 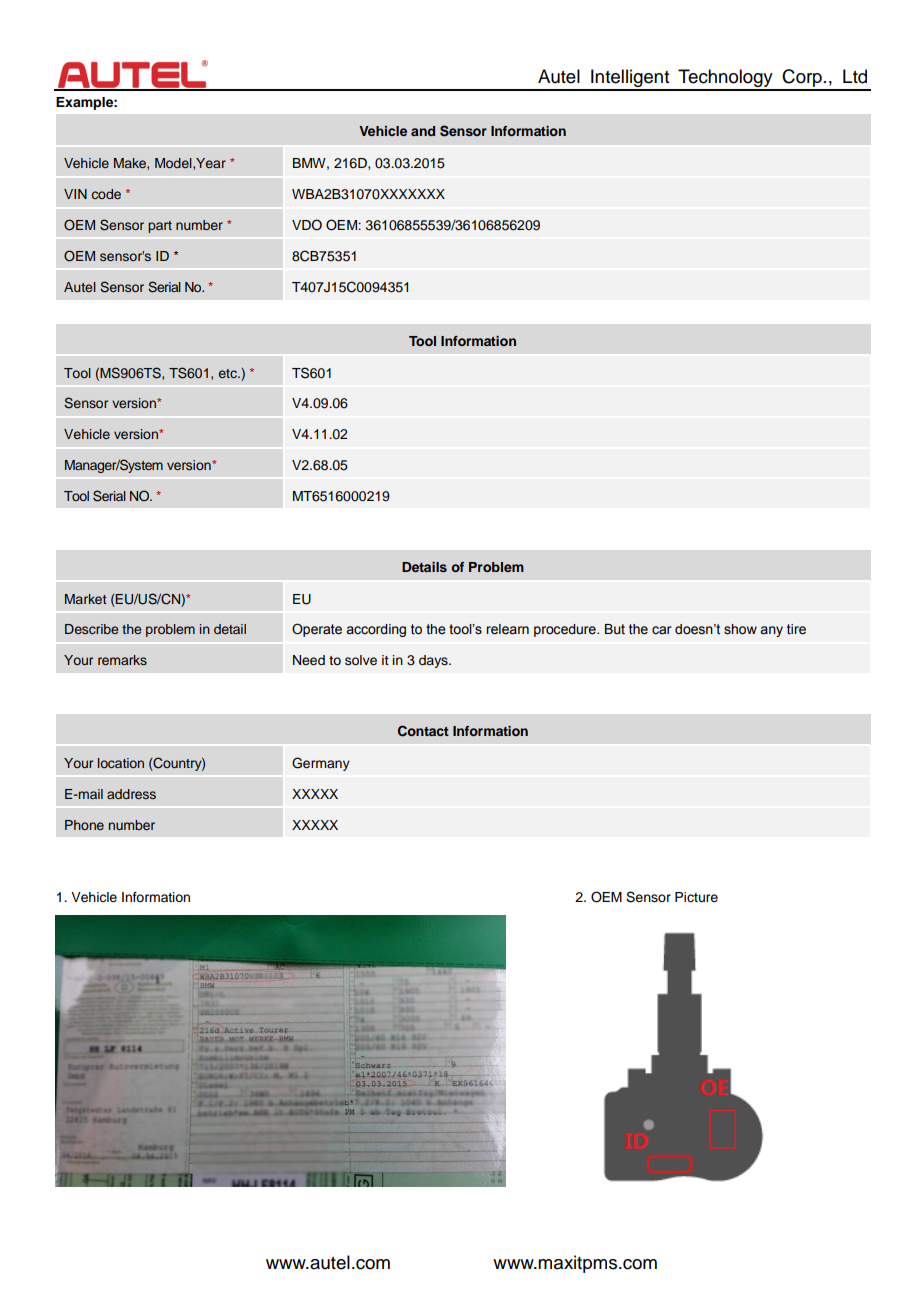 I want to click on days, so click(x=434, y=661).
